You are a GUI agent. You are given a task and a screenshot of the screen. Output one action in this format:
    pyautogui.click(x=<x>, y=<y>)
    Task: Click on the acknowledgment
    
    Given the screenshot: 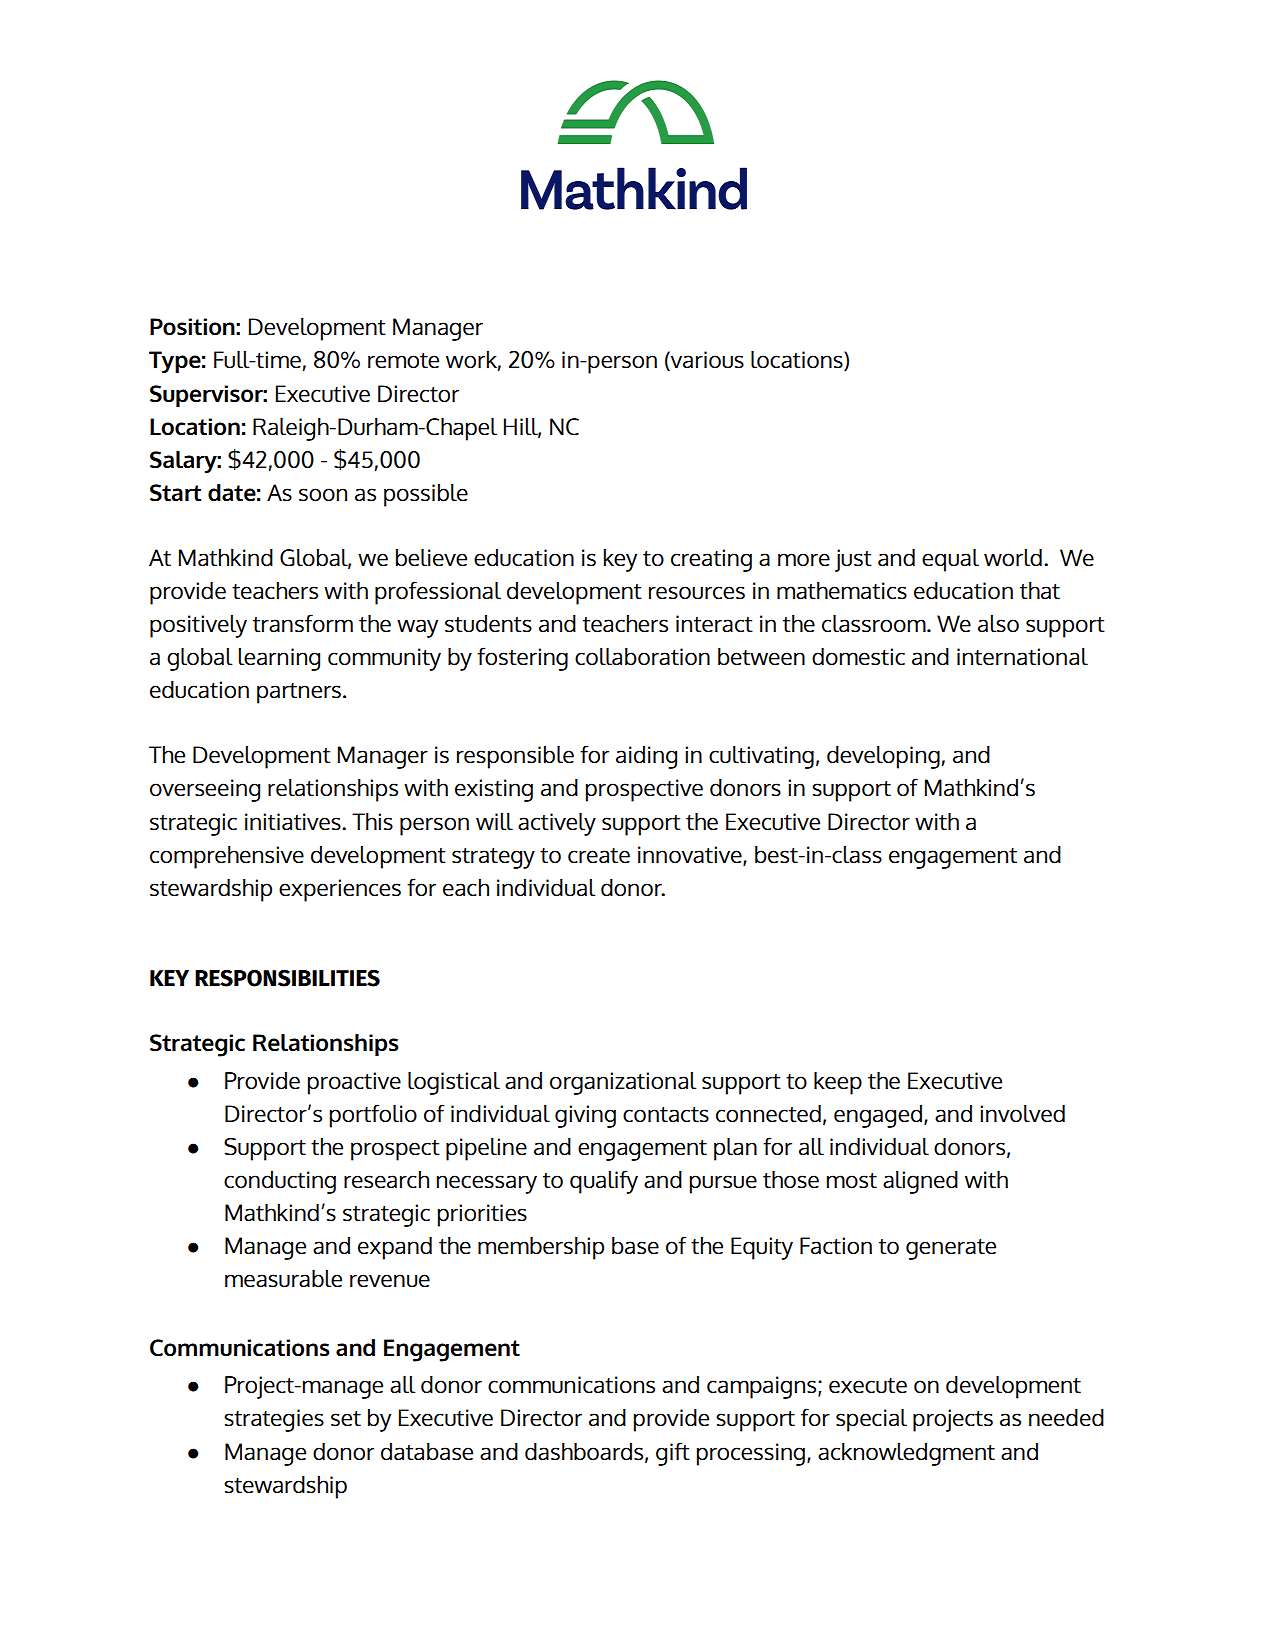 What is the action you would take?
    pyautogui.click(x=906, y=1454)
